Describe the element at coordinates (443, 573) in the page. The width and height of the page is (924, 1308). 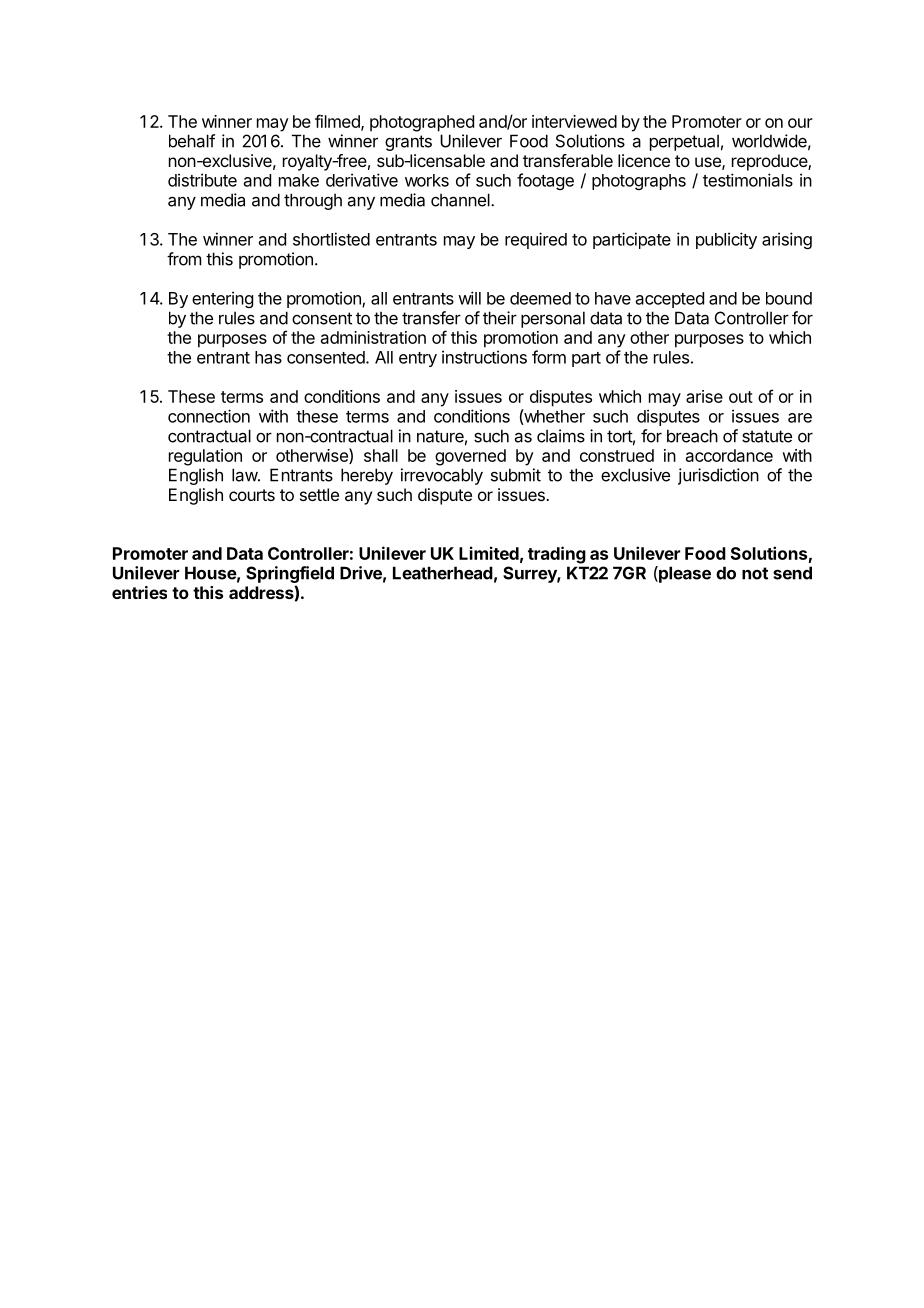
I see `Leatherhead` at that location.
